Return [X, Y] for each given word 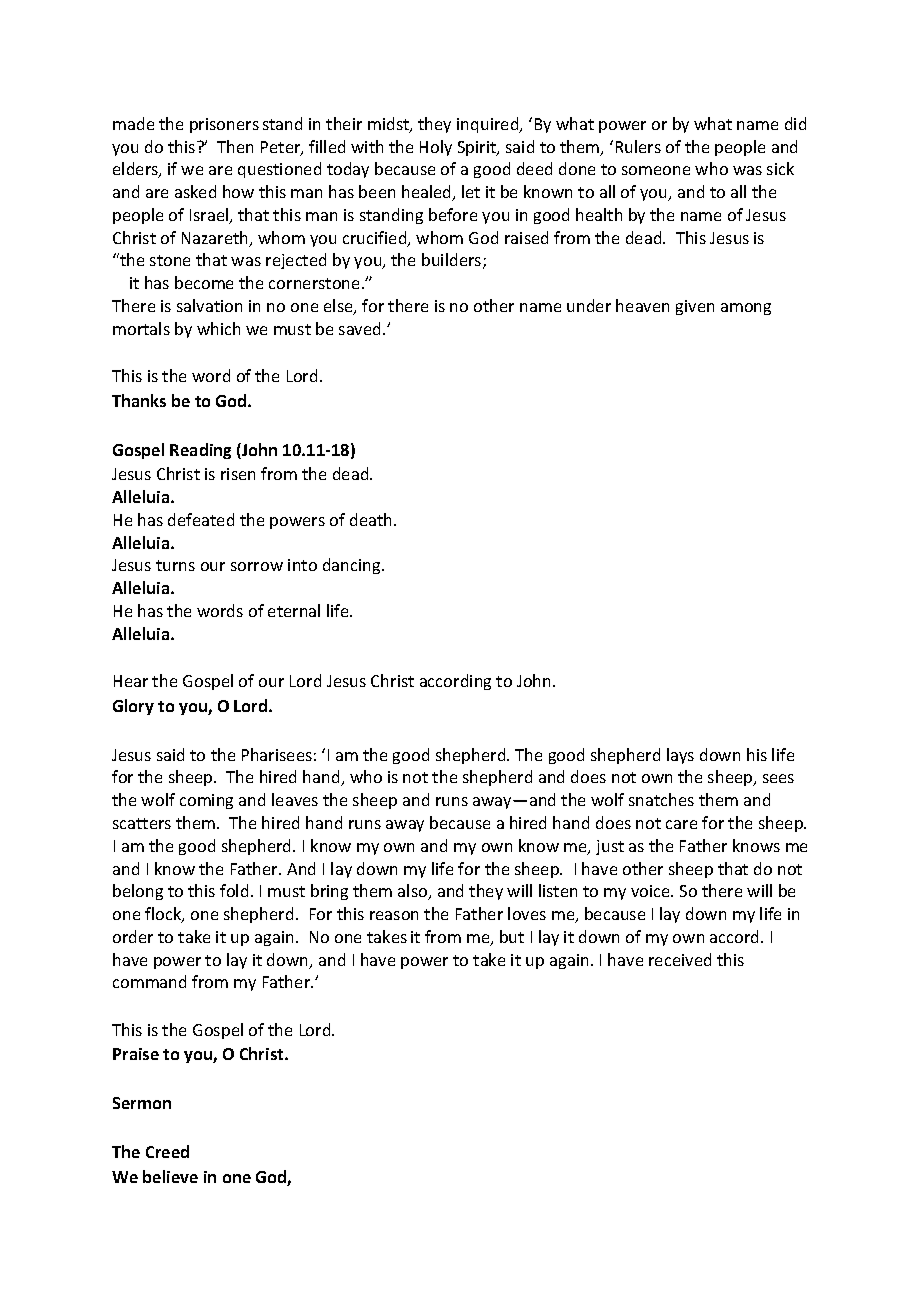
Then [235, 146]
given [695, 307]
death [372, 519]
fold [234, 890]
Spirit [478, 148]
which [218, 328]
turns [175, 565]
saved [361, 328]
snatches [661, 799]
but [512, 936]
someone [656, 170]
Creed [167, 1151]
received [680, 959]
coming [206, 801]
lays [680, 756]
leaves [295, 799]
